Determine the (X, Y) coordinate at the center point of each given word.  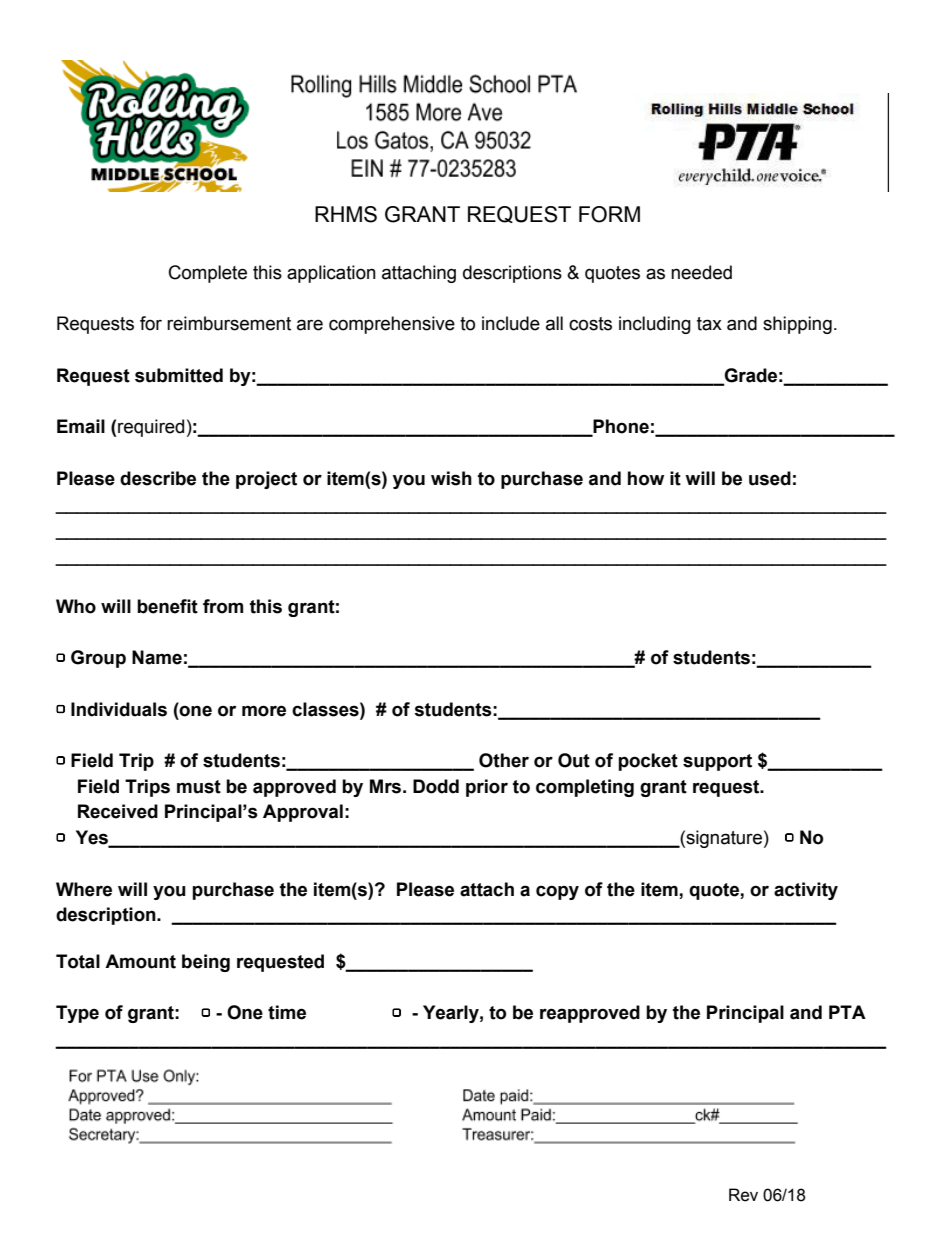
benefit (167, 606)
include (511, 323)
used (770, 478)
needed (701, 272)
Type (77, 1014)
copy (557, 892)
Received (118, 811)
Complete (208, 274)
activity (806, 891)
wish (451, 478)
